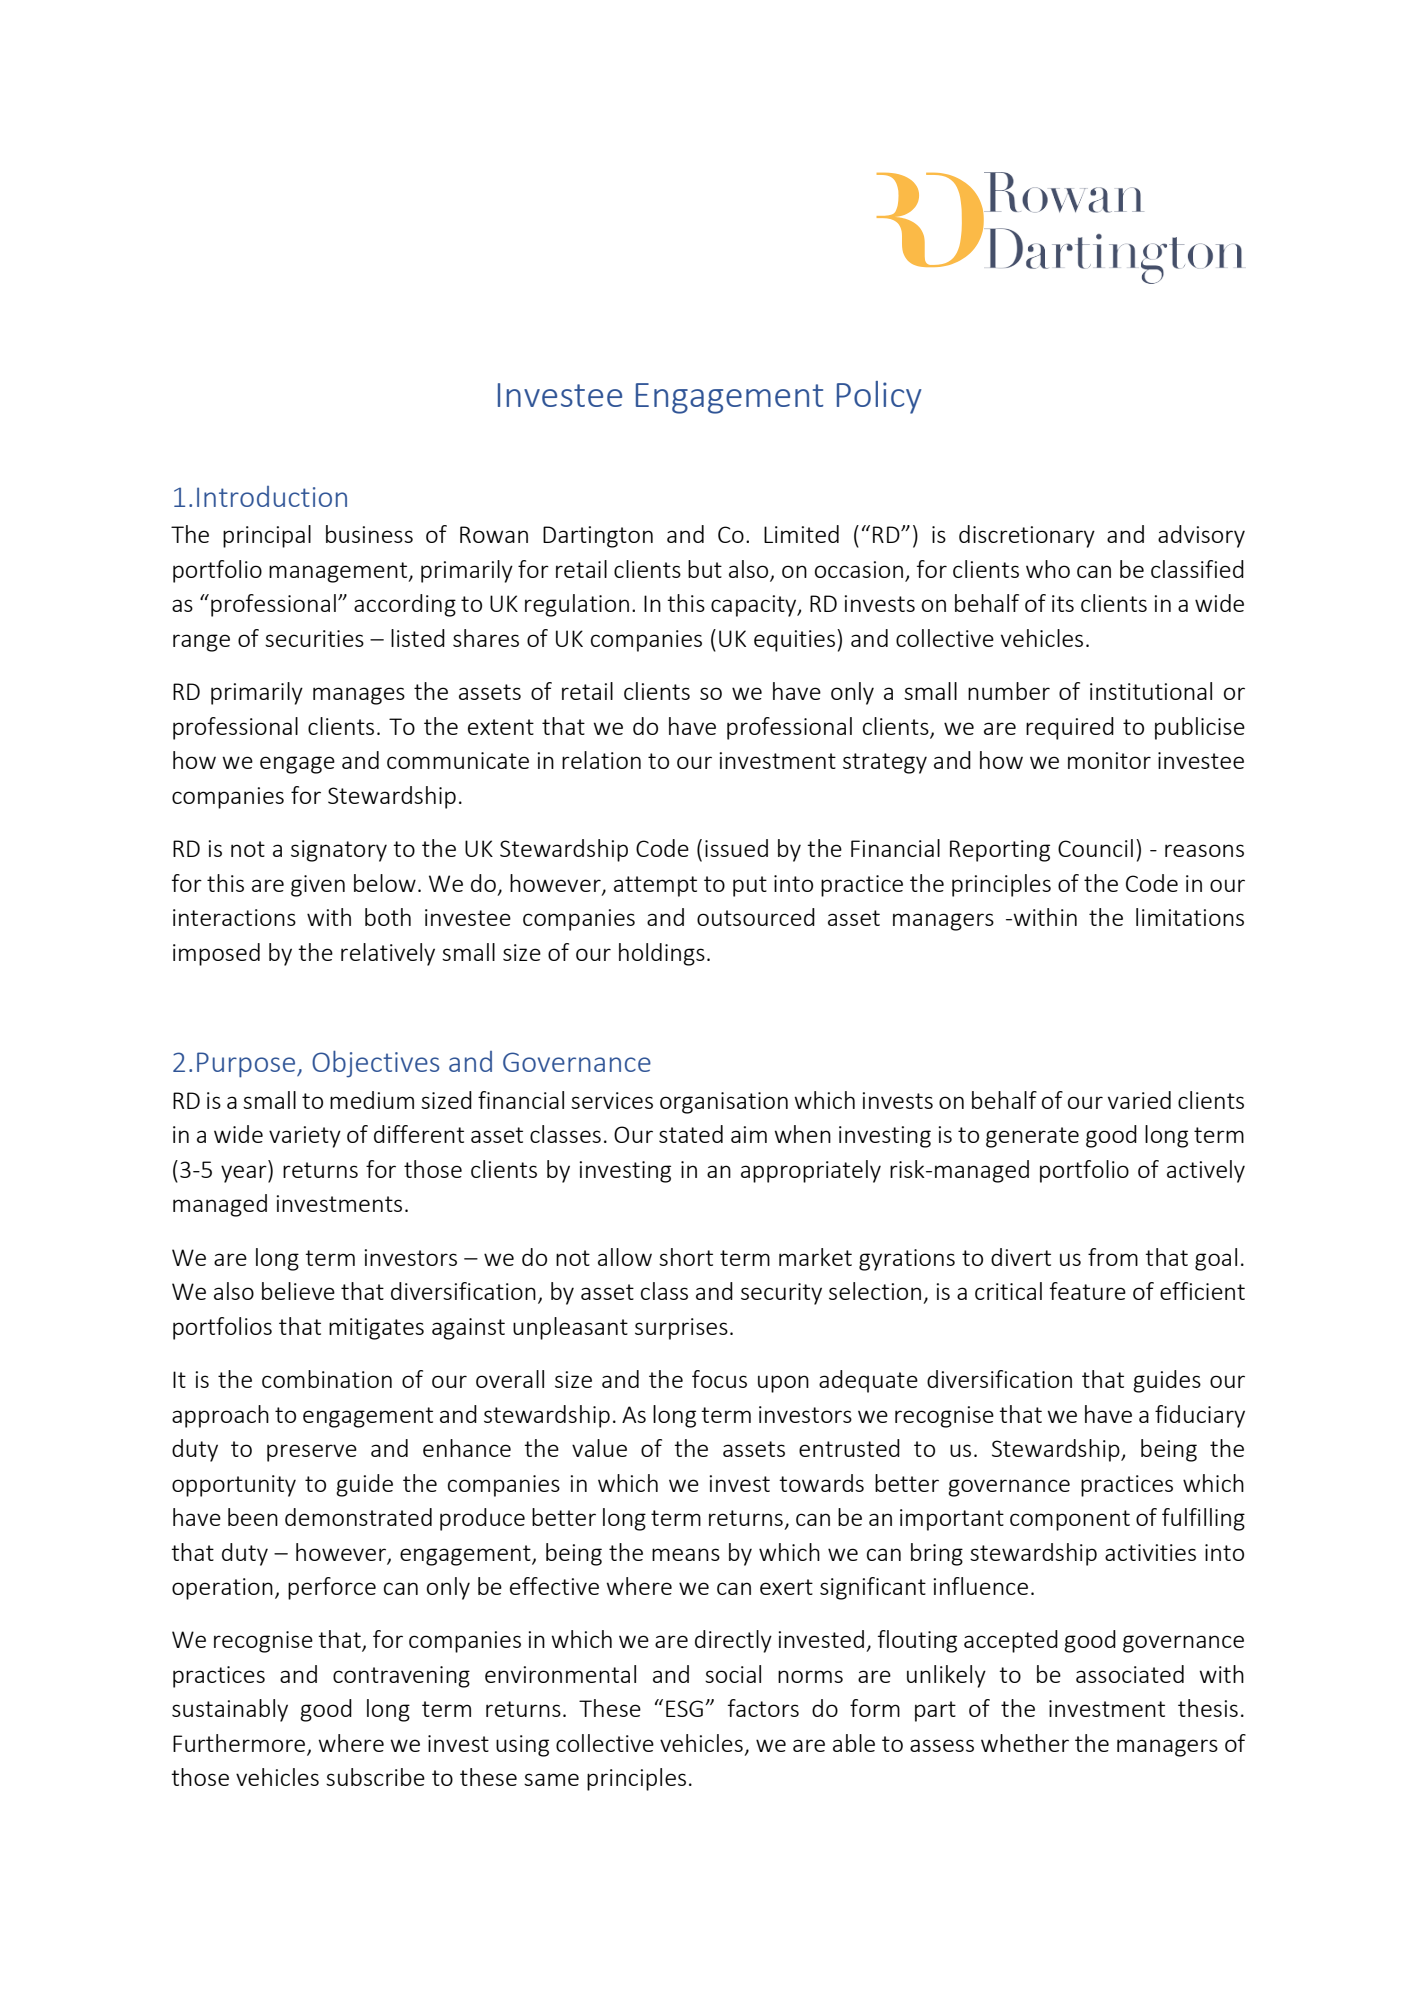 Image resolution: width=1417 pixels, height=2004 pixels. Describe the element at coordinates (1139, 1100) in the document. I see `varied` at that location.
